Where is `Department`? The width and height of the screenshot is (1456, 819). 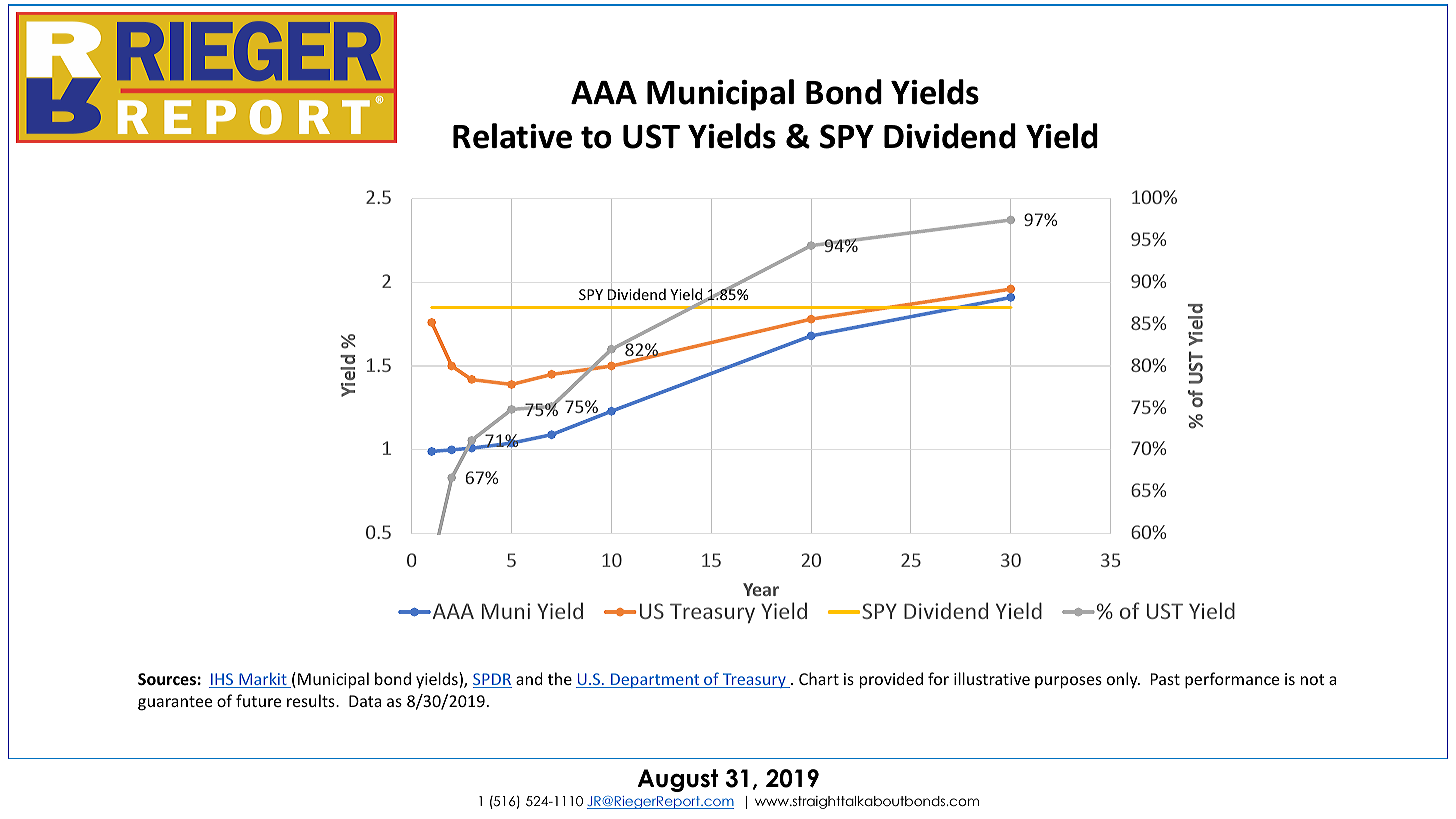 Department is located at coordinates (655, 680).
